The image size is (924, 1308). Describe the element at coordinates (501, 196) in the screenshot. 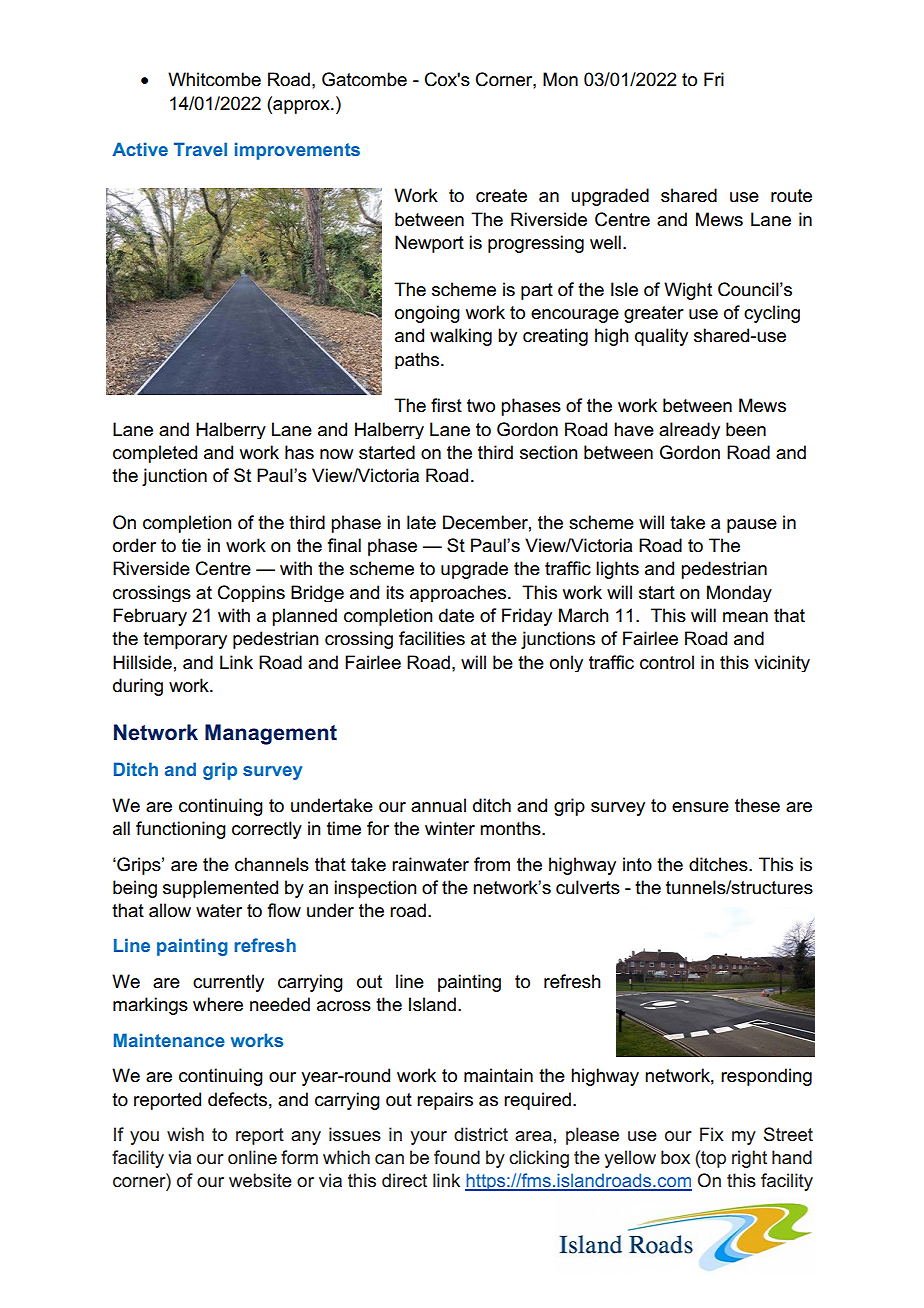

I see `create` at that location.
